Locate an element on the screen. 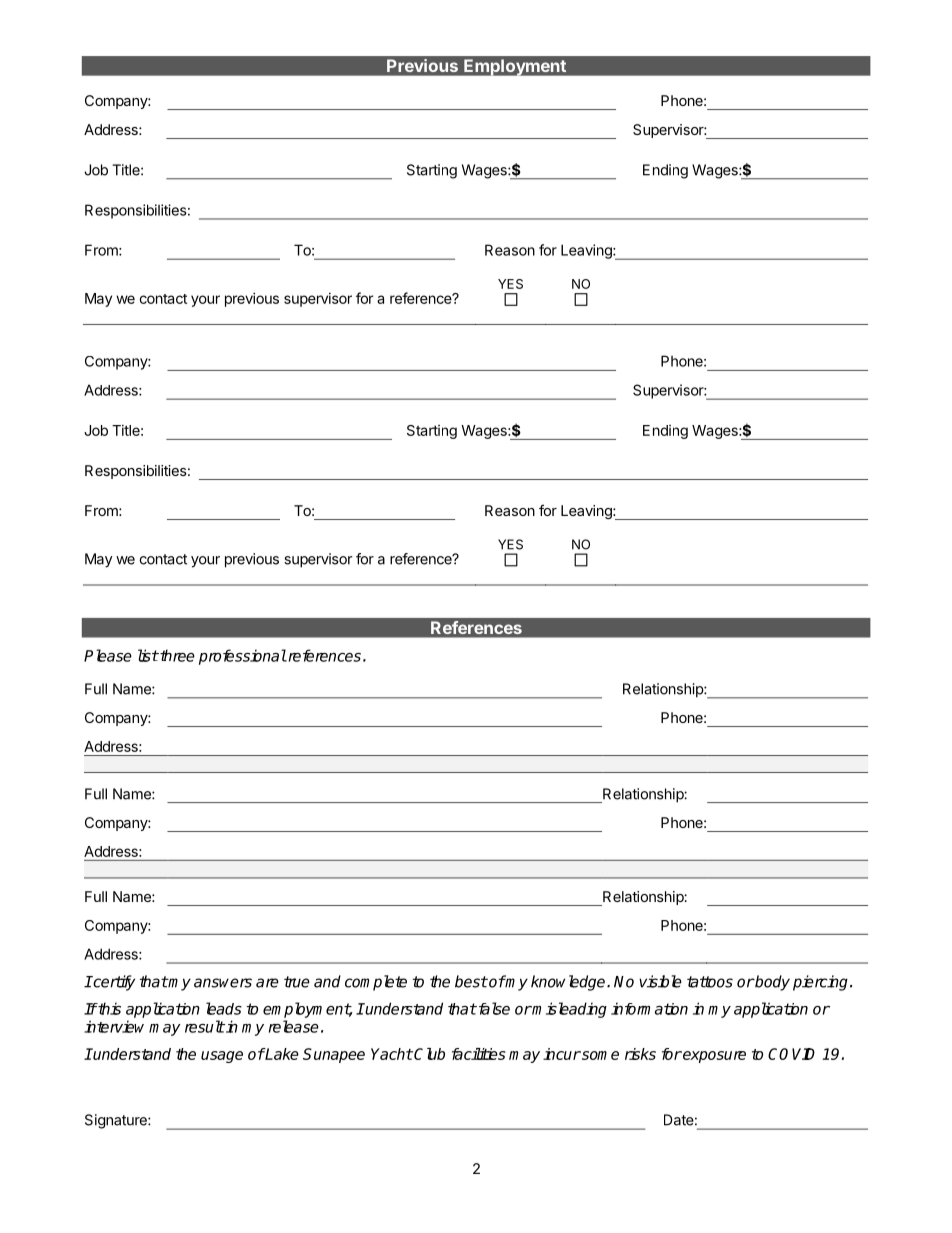  professional is located at coordinates (243, 657).
